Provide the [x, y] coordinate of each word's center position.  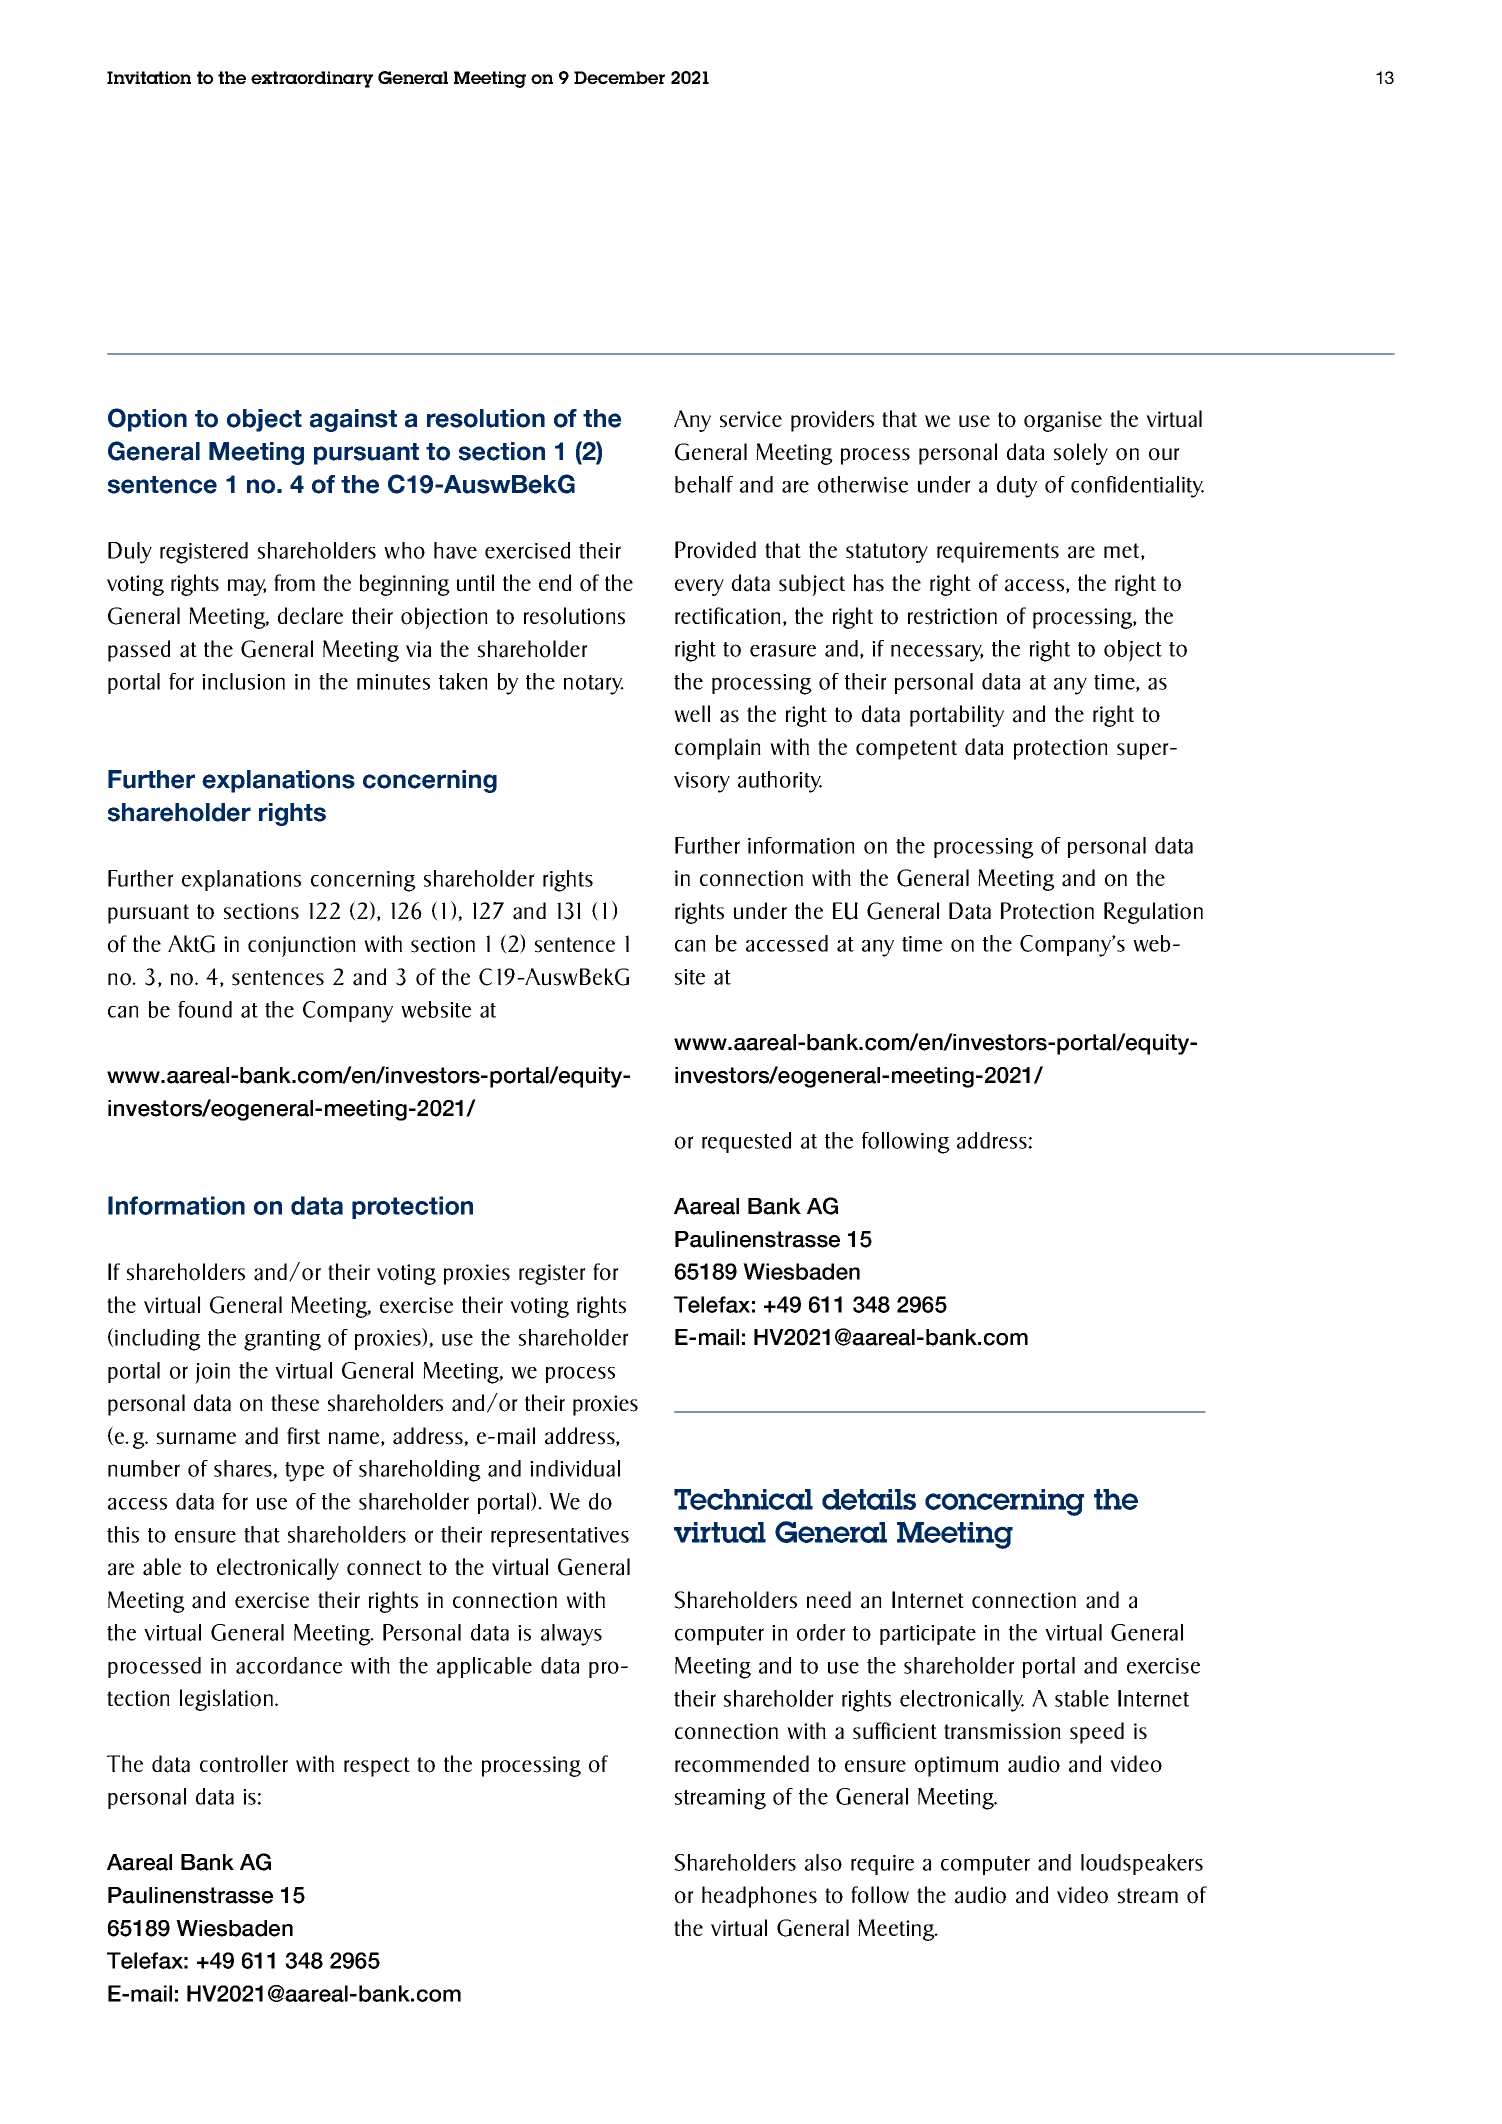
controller [244, 1764]
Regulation [1153, 913]
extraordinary [312, 79]
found [205, 1009]
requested [746, 1142]
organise [1063, 421]
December [619, 77]
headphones [759, 1897]
